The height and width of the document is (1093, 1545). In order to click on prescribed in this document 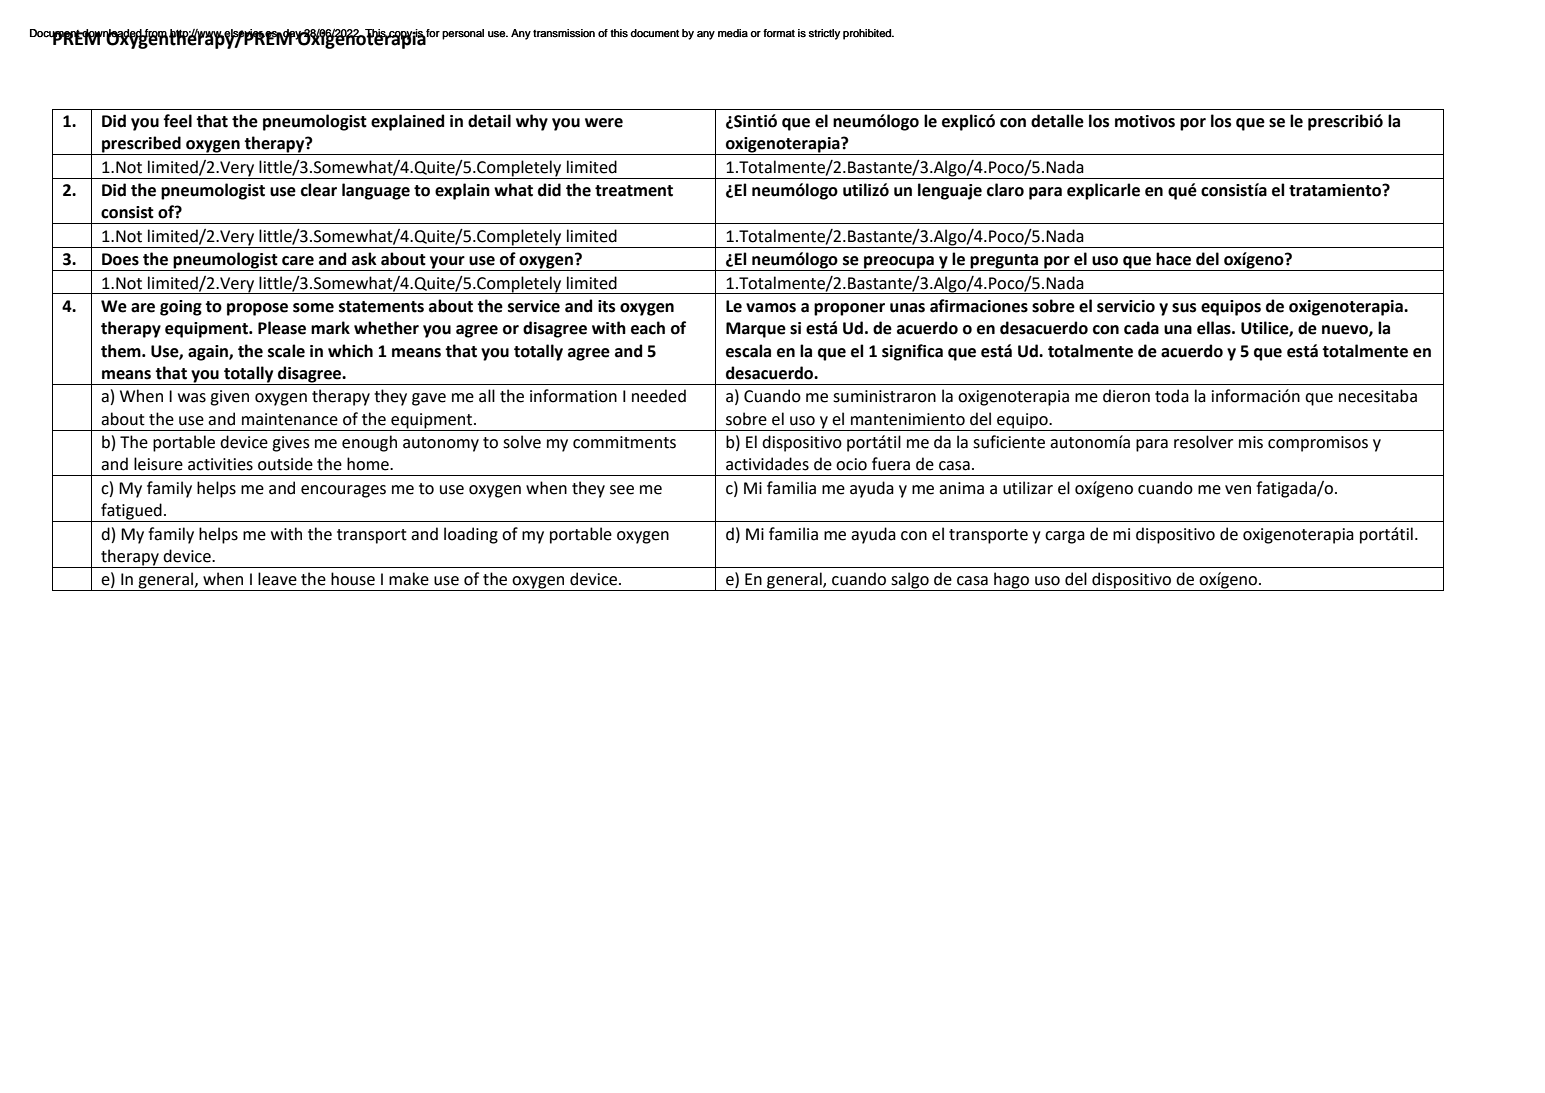, I will do `click(141, 145)`.
